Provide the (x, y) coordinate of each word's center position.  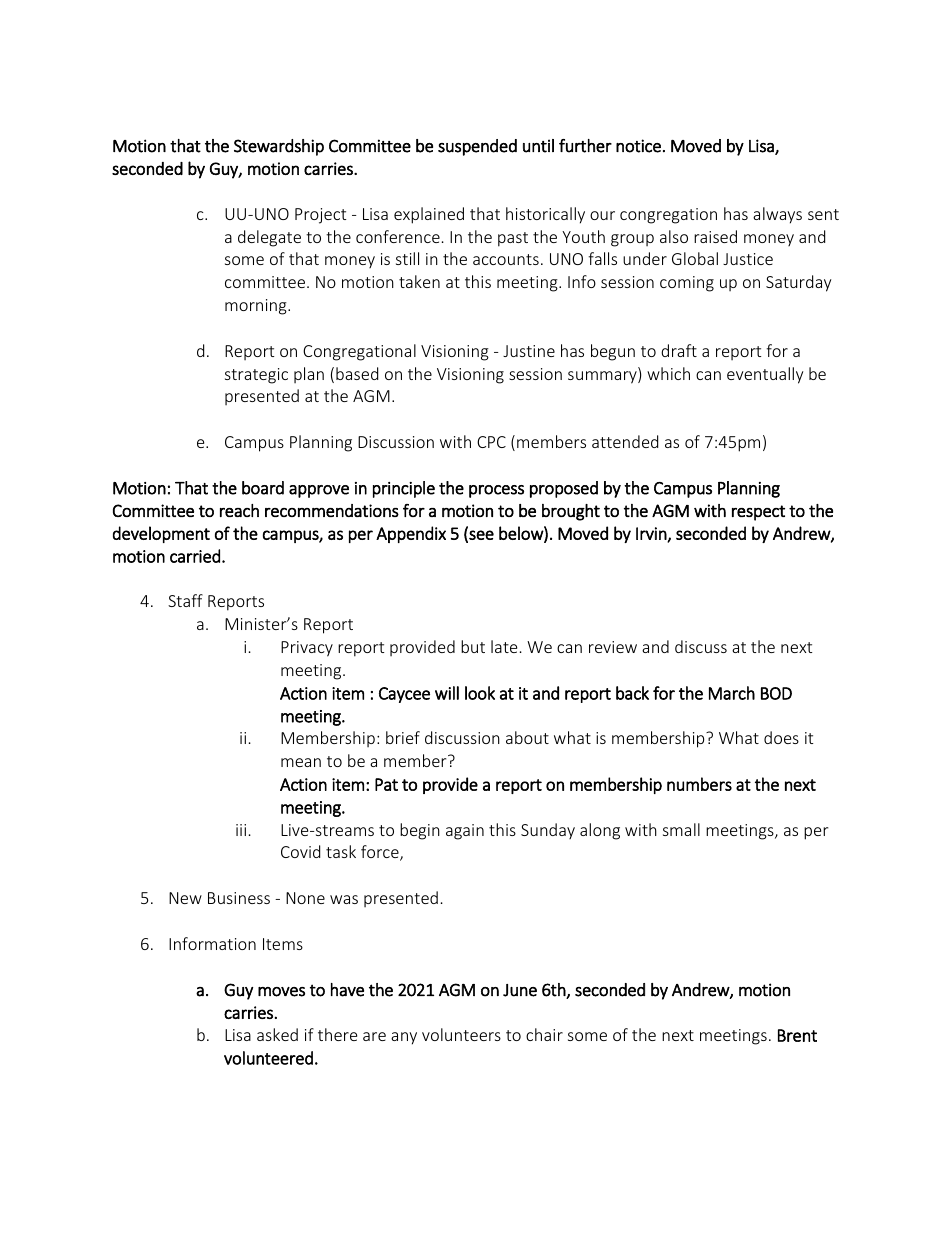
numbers (699, 784)
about (527, 737)
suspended (477, 147)
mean (301, 762)
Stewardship (279, 147)
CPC (491, 442)
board (263, 488)
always (777, 215)
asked (277, 1034)
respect (758, 513)
